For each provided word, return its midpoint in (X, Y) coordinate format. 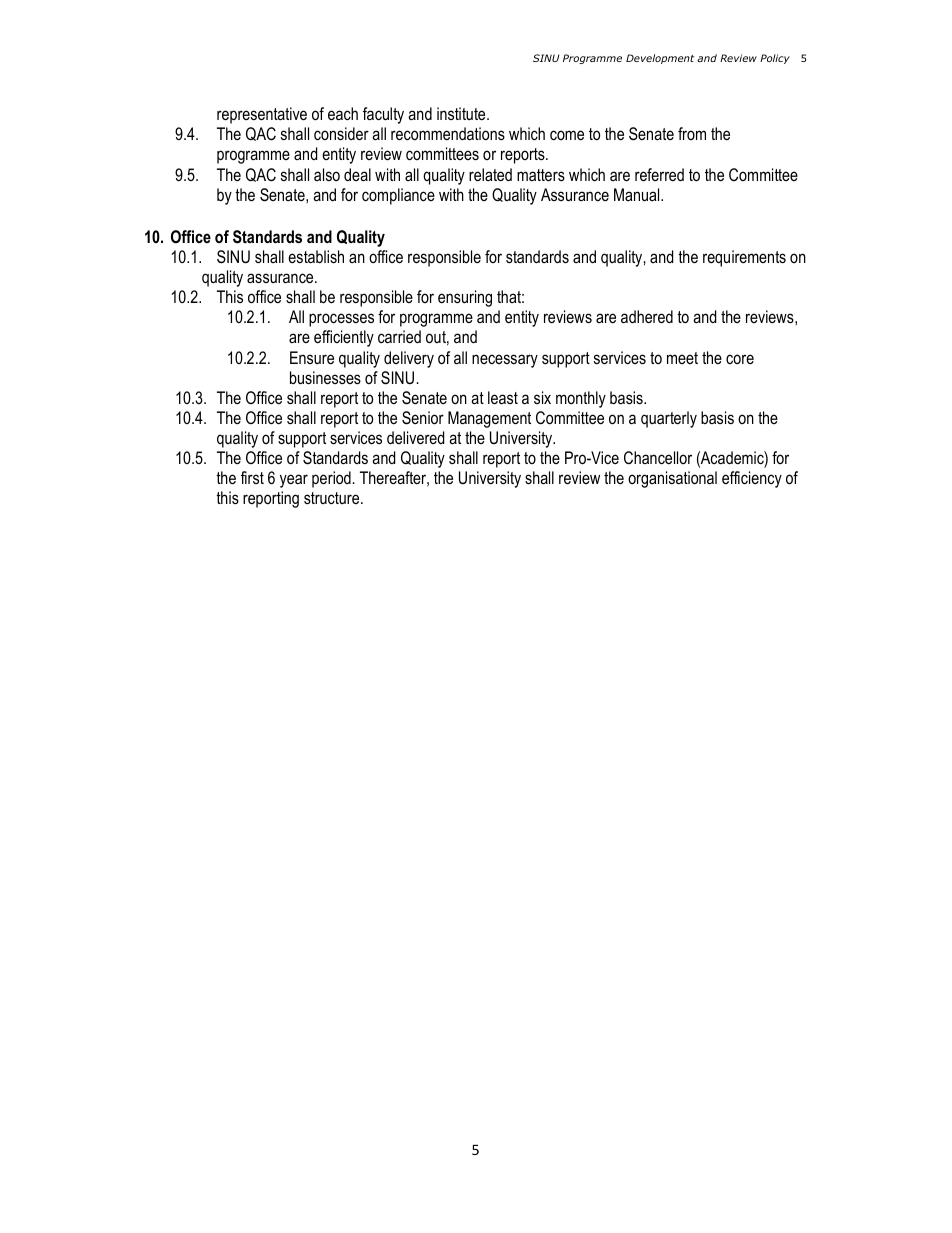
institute (462, 113)
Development (660, 59)
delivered (415, 437)
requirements (744, 258)
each (343, 113)
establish (316, 256)
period (331, 479)
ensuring (465, 298)
